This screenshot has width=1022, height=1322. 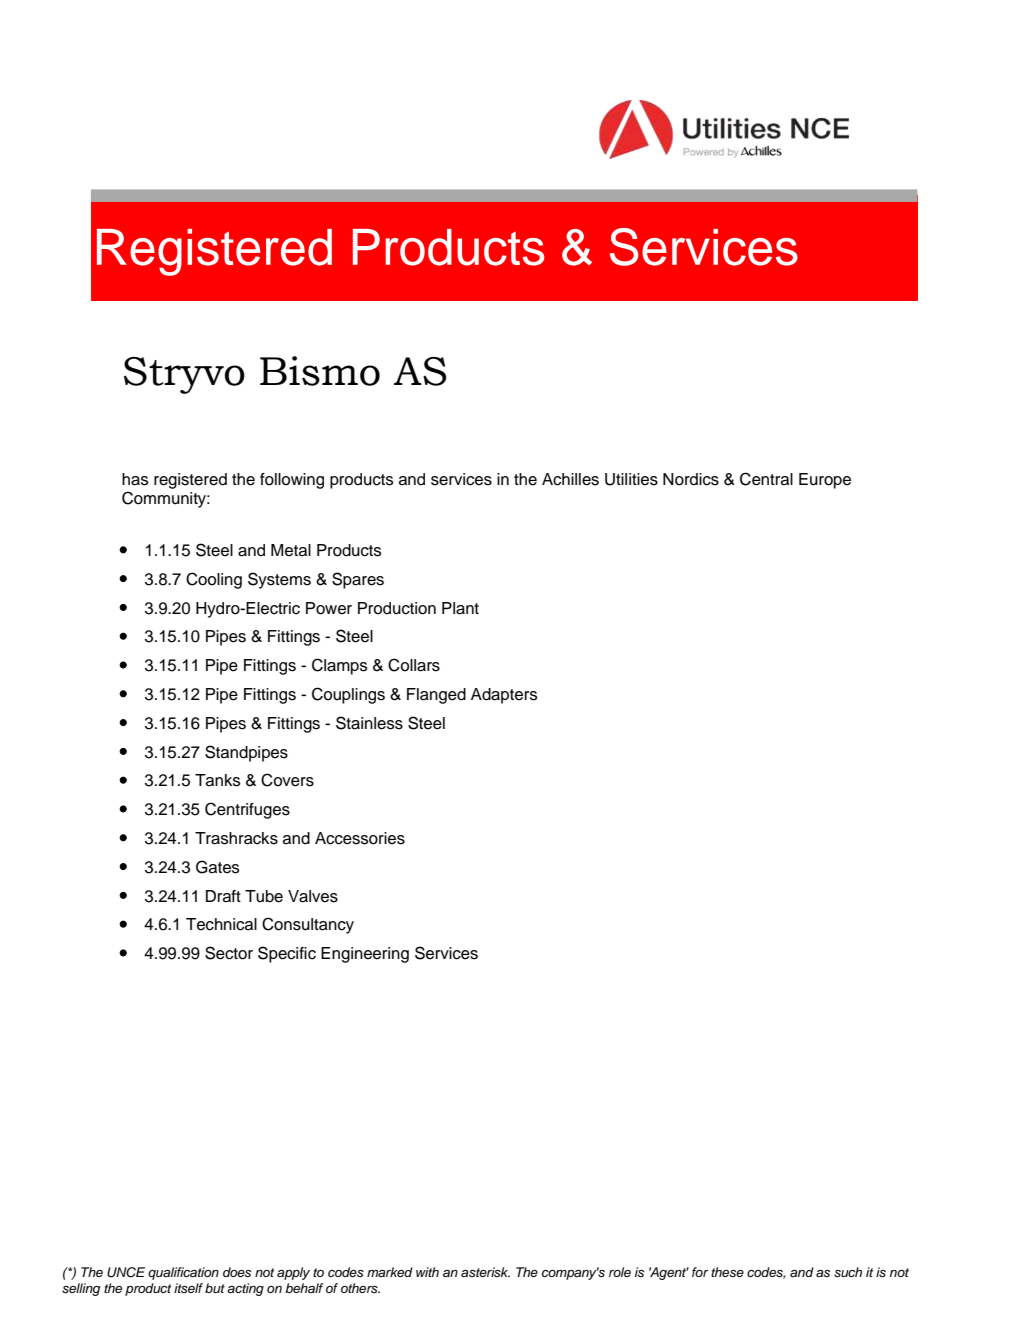 I want to click on these, so click(x=727, y=1272).
